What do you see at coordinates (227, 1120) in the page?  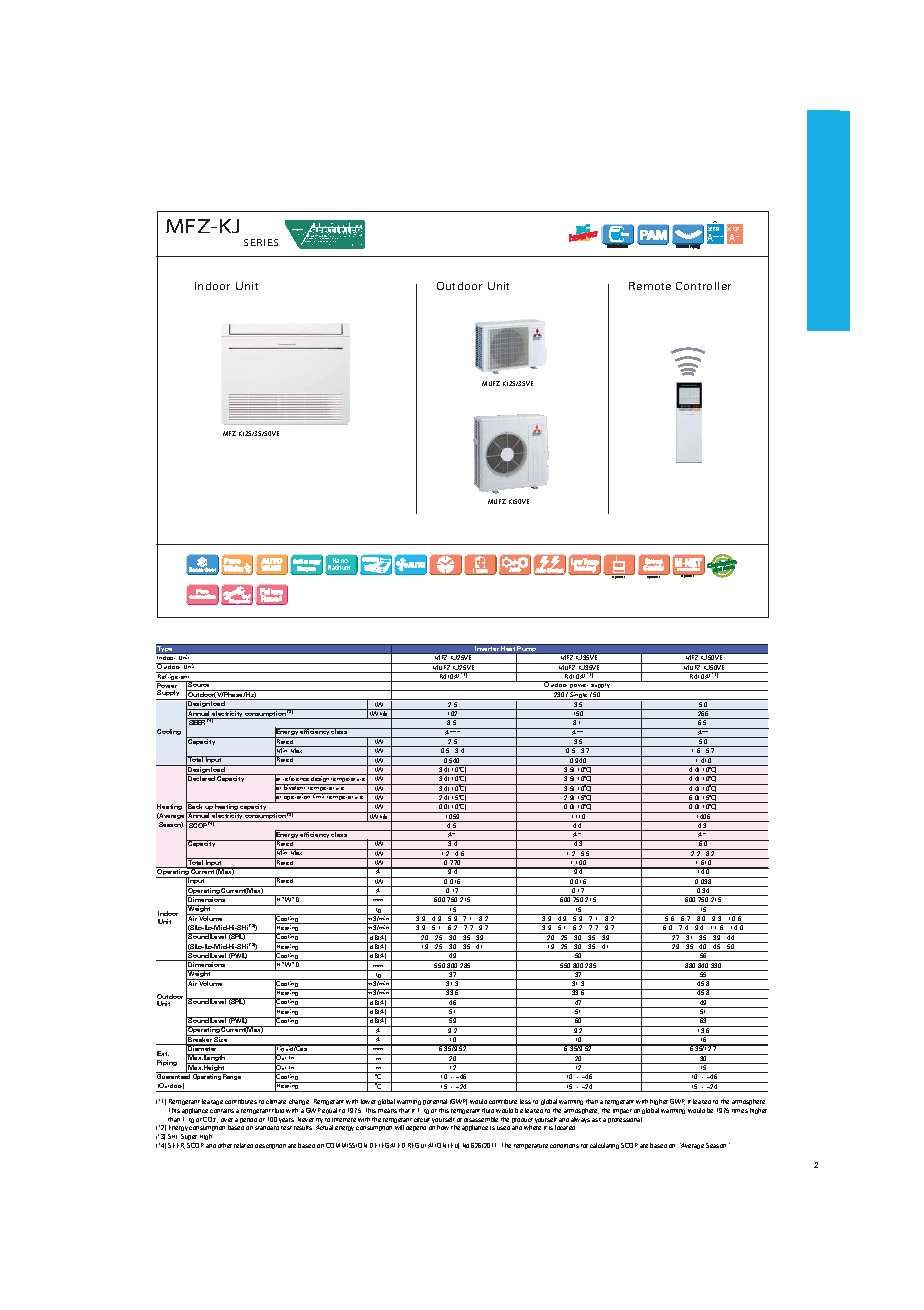 I see `over` at bounding box center [227, 1120].
